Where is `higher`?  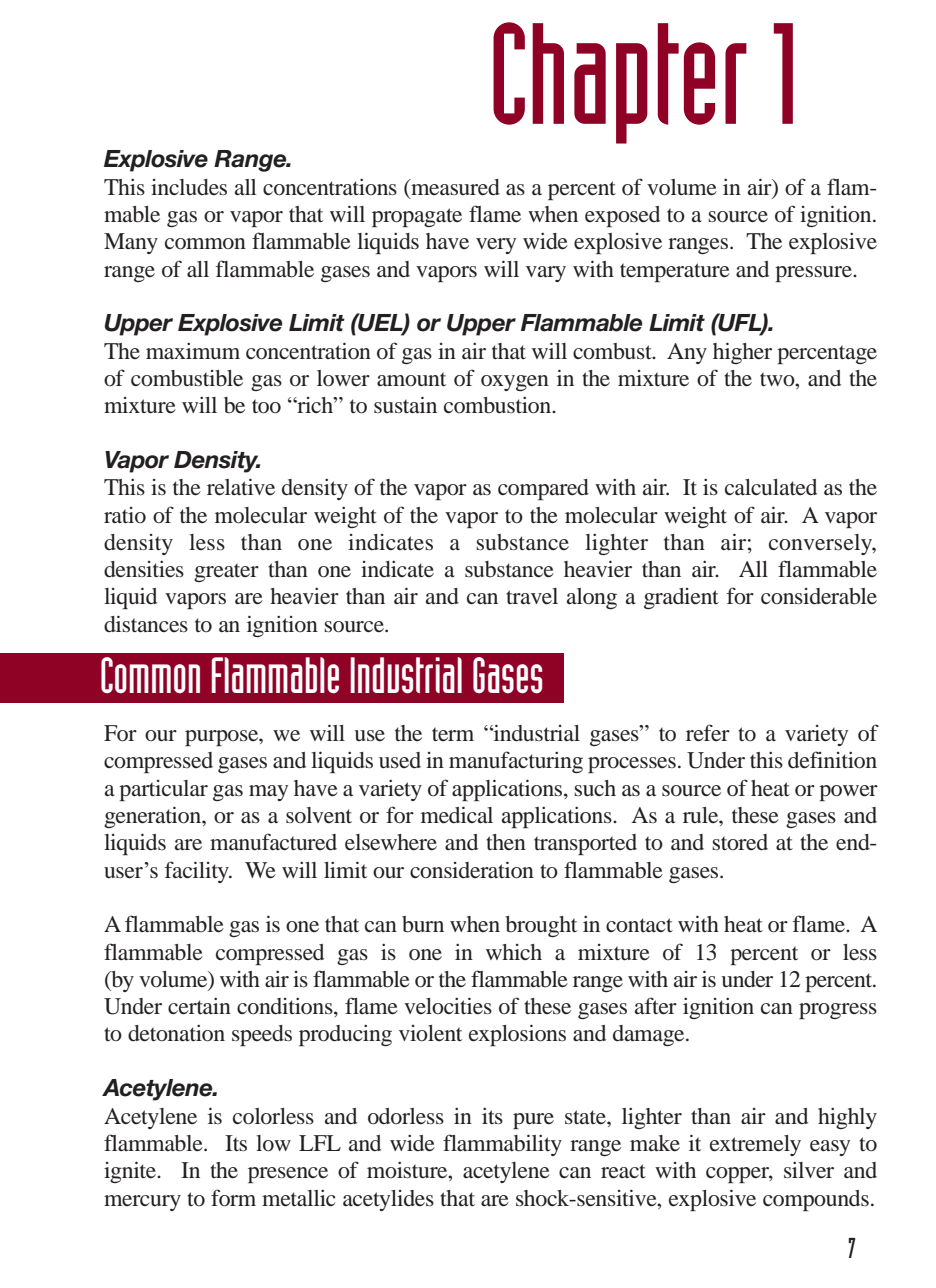
higher is located at coordinates (742, 353).
